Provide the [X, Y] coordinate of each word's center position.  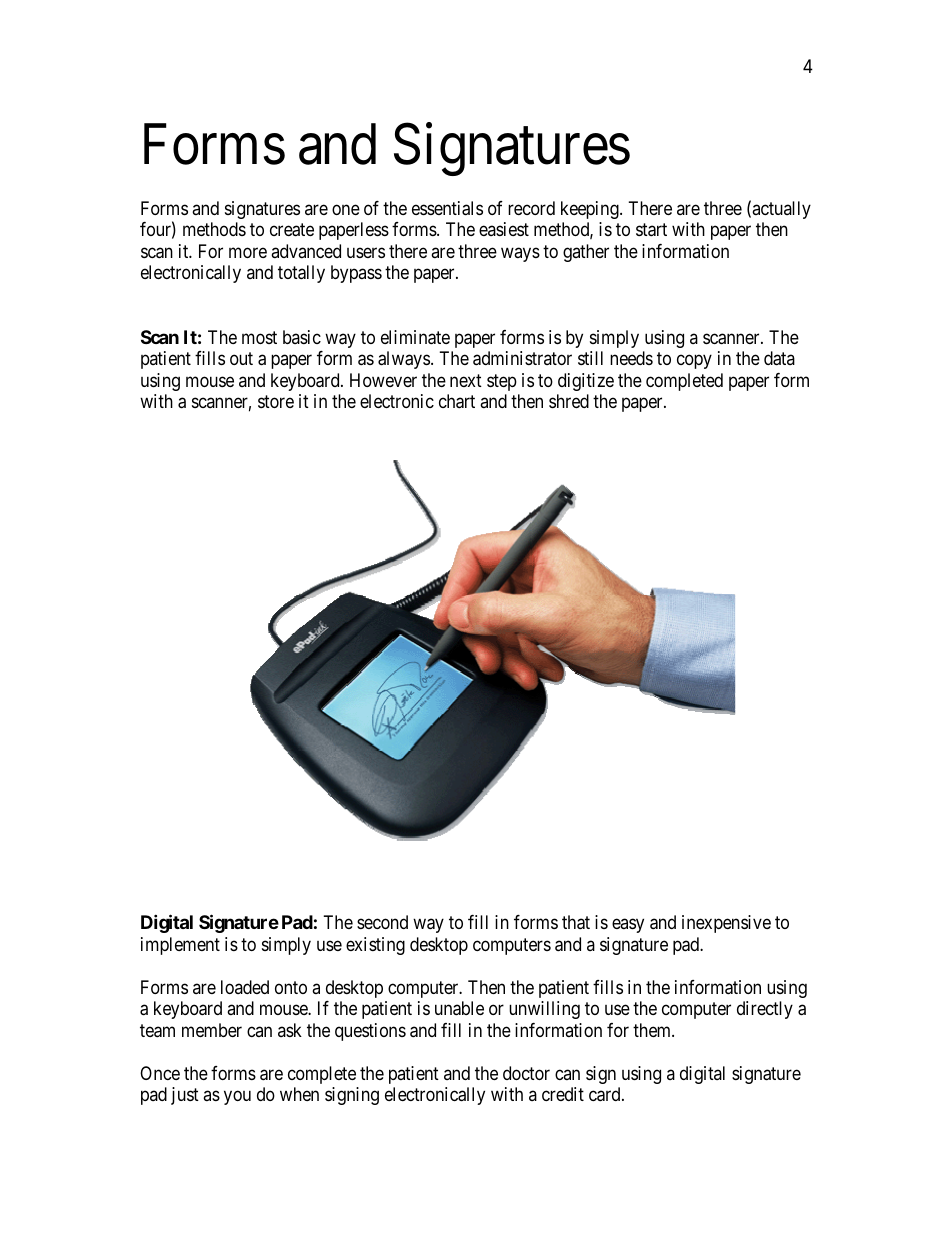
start [651, 230]
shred [569, 401]
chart [457, 401]
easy [628, 926]
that [576, 922]
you [237, 1098]
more [248, 252]
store [276, 401]
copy [694, 362]
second [382, 922]
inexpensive [726, 924]
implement [180, 946]
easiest [504, 229]
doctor [526, 1073]
